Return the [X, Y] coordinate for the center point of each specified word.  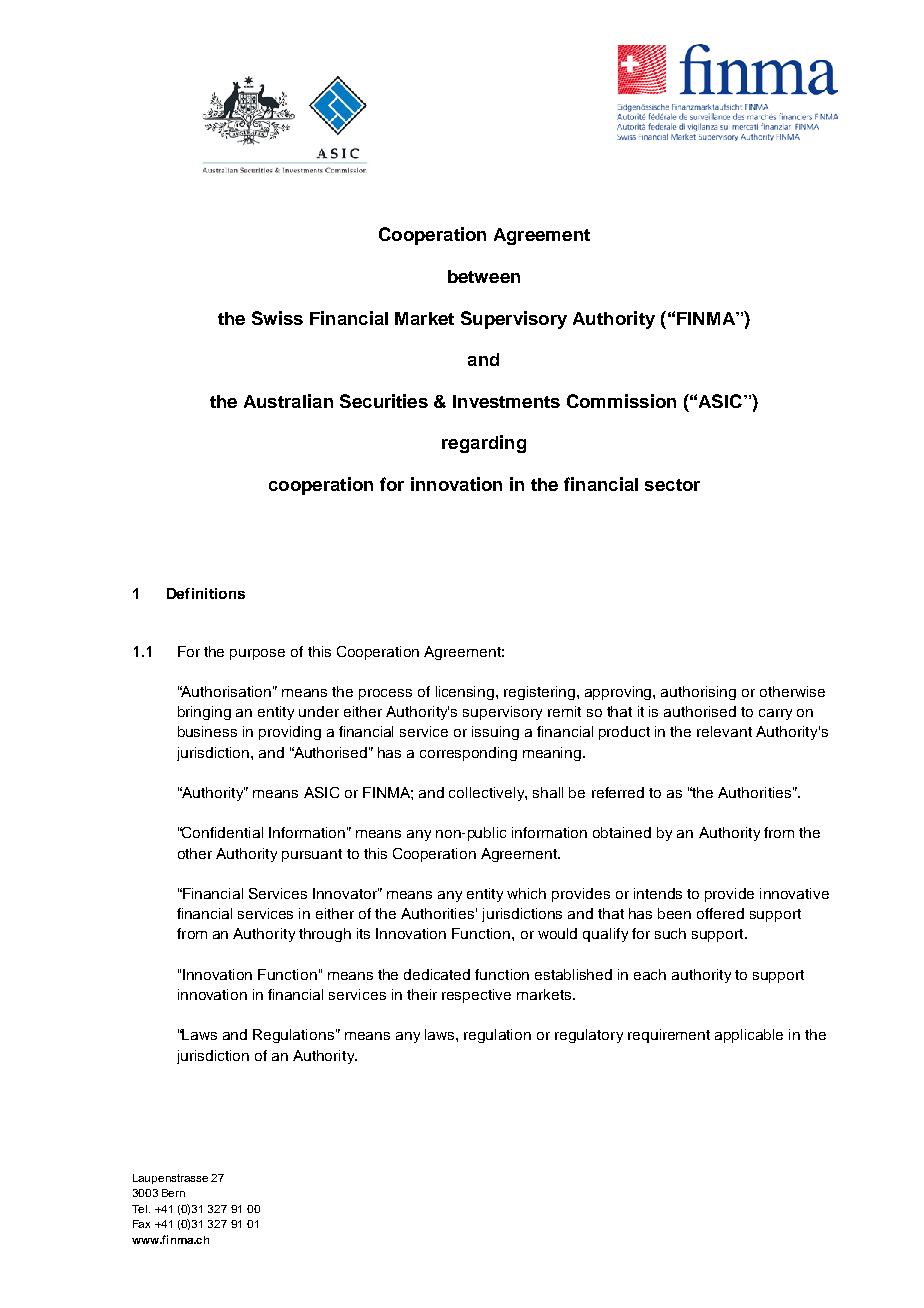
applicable [749, 1036]
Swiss [277, 318]
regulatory [589, 1036]
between [484, 276]
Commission [621, 401]
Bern [173, 1193]
